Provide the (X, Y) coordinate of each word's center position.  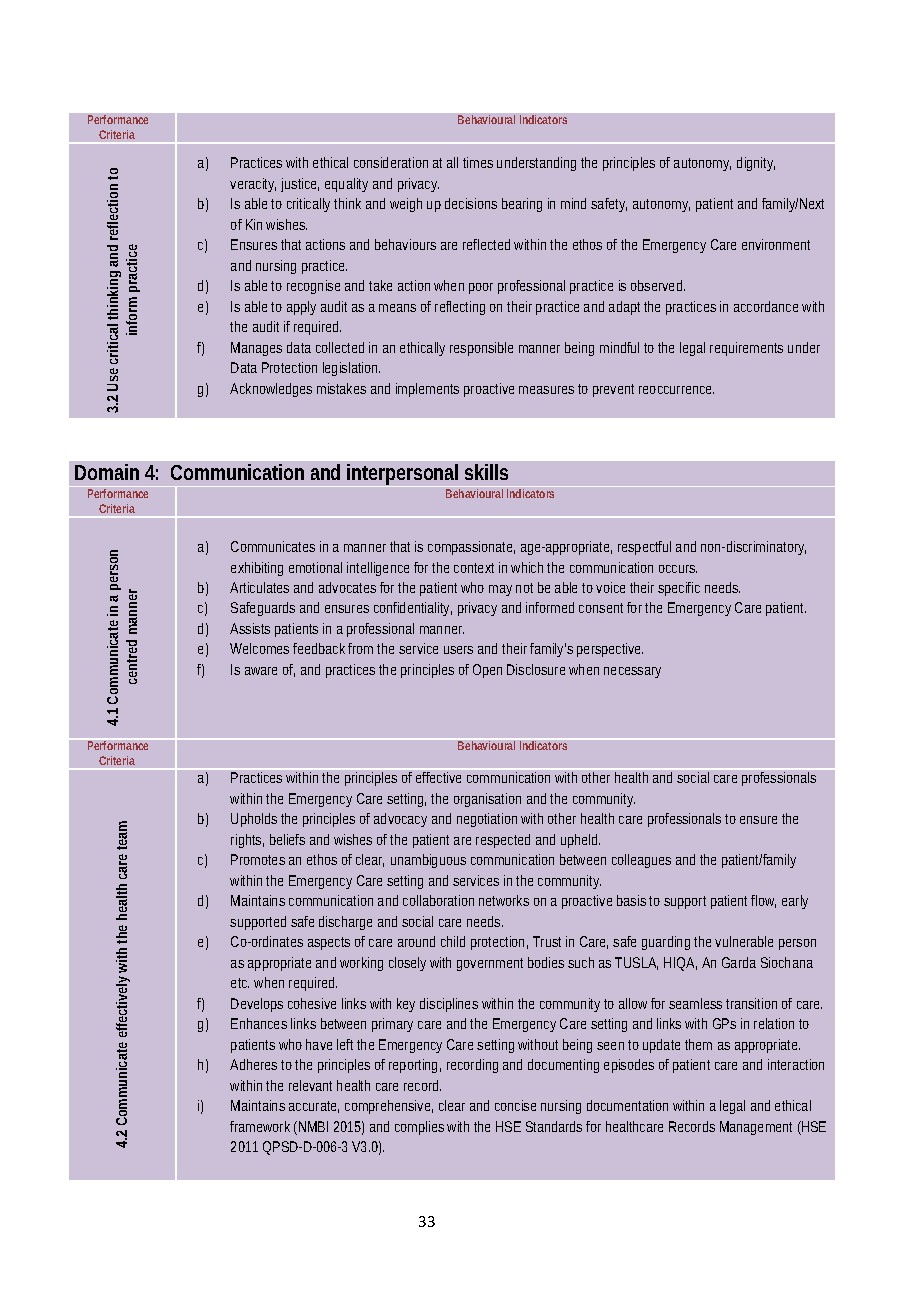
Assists (250, 628)
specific (679, 589)
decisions (471, 203)
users (458, 650)
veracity (253, 185)
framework (260, 1126)
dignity (756, 164)
